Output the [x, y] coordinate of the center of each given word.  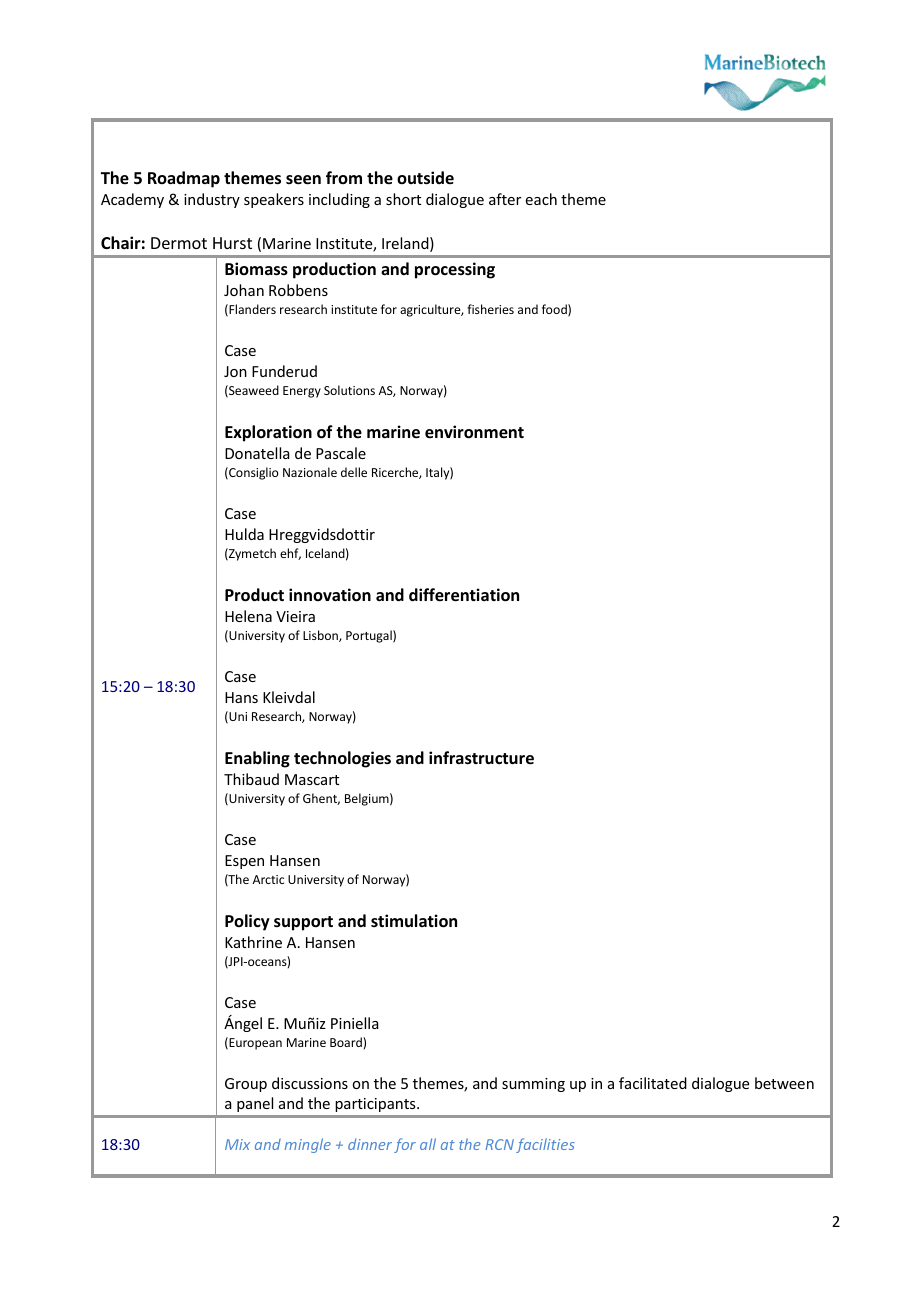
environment [474, 432]
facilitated [653, 1083]
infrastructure [481, 758]
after [505, 199]
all [428, 1144]
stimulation [414, 921]
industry [212, 200]
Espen [244, 862]
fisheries [490, 309]
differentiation [464, 595]
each [541, 199]
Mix [237, 1144]
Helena [248, 616]
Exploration [268, 433]
